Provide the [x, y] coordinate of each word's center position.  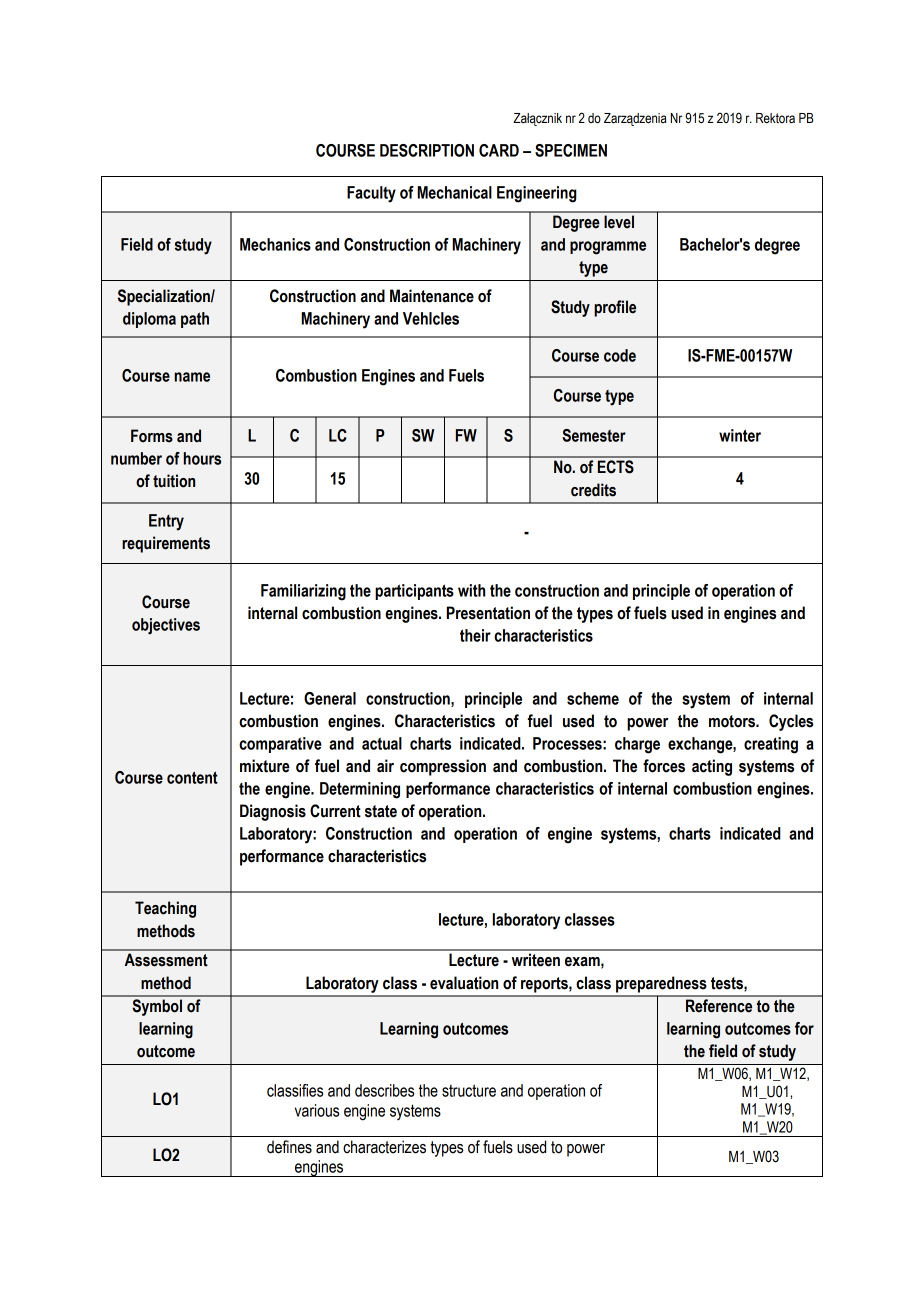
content [192, 777]
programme [608, 248]
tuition [174, 481]
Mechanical [455, 192]
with [471, 590]
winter [740, 435]
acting [712, 767]
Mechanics [275, 244]
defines [289, 1147]
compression [443, 767]
